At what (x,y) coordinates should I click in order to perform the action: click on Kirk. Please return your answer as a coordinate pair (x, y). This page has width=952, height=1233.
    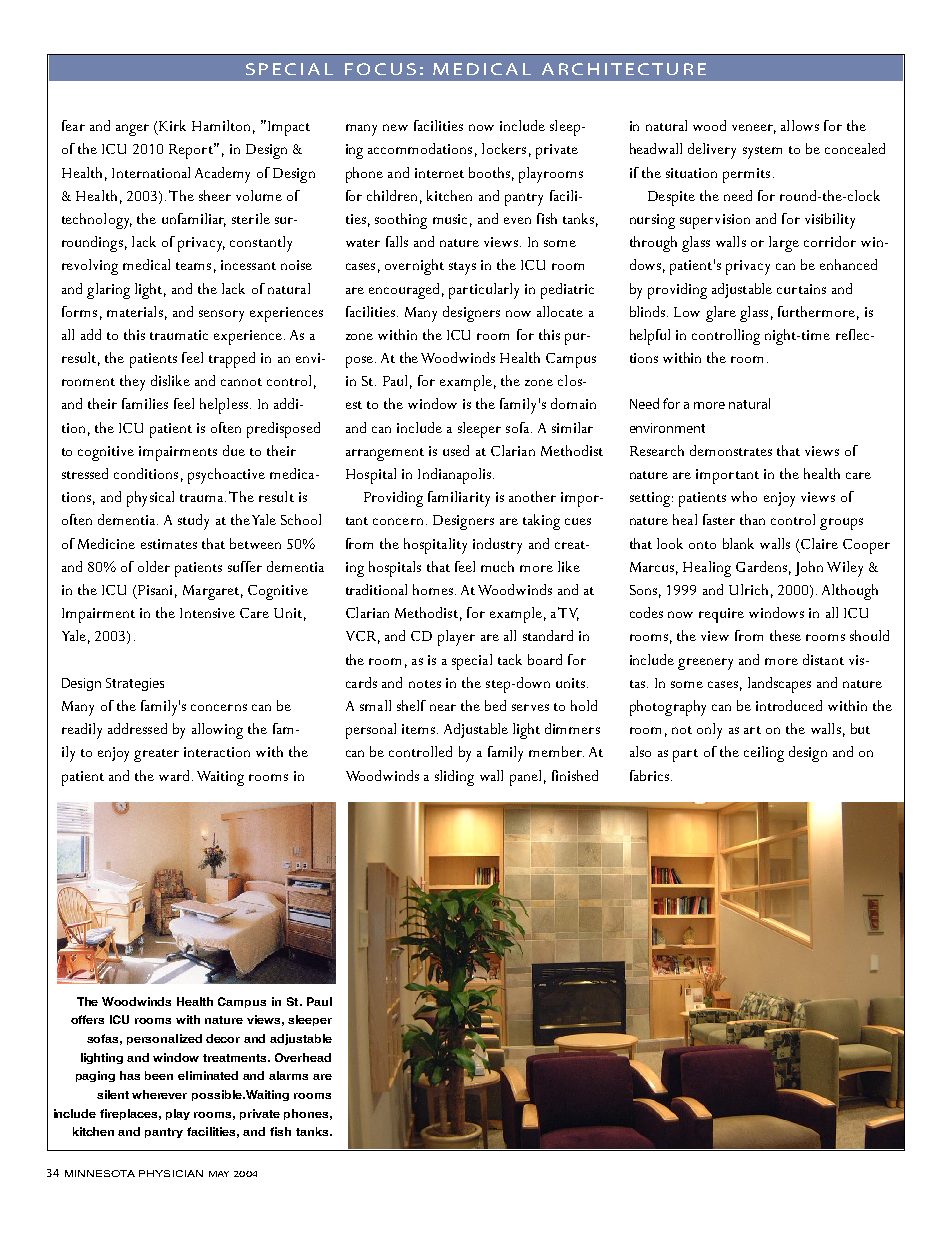
    Looking at the image, I should click on (172, 125).
